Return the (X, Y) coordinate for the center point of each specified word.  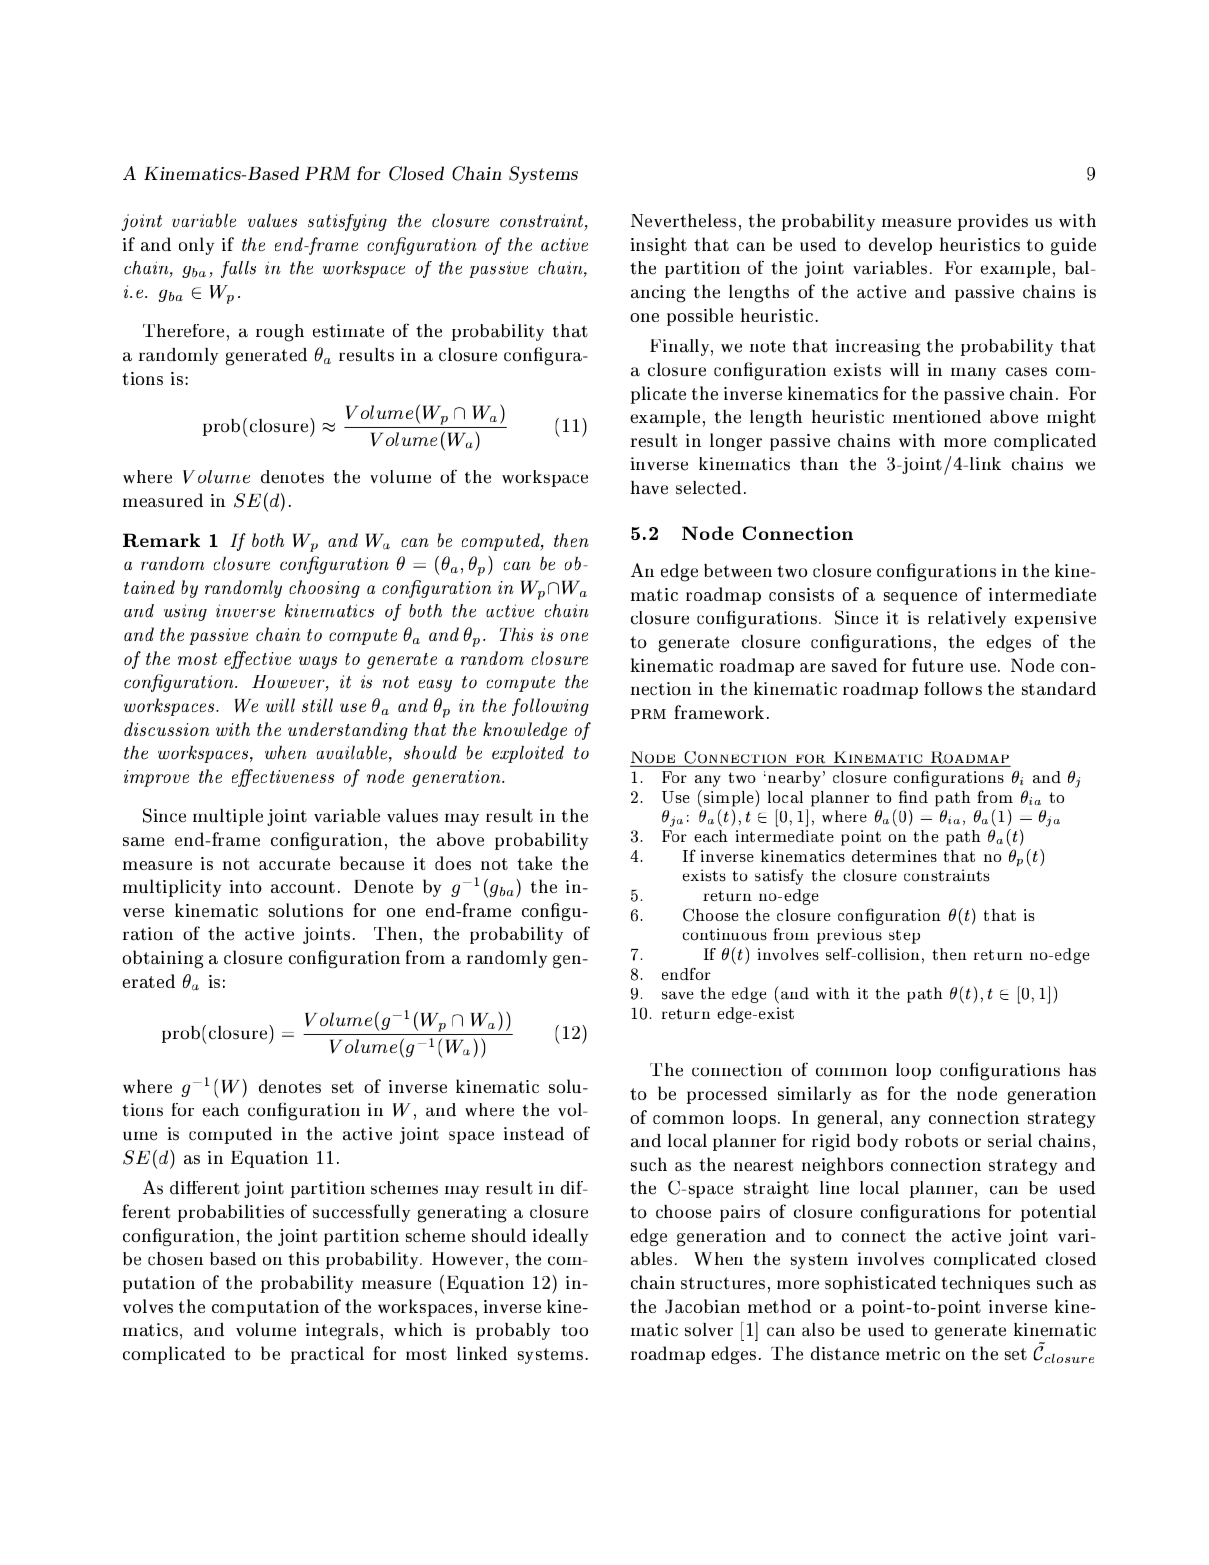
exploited (528, 754)
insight (659, 246)
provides (993, 222)
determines (894, 856)
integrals (343, 1332)
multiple (228, 817)
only (196, 246)
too (574, 1330)
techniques (986, 1284)
